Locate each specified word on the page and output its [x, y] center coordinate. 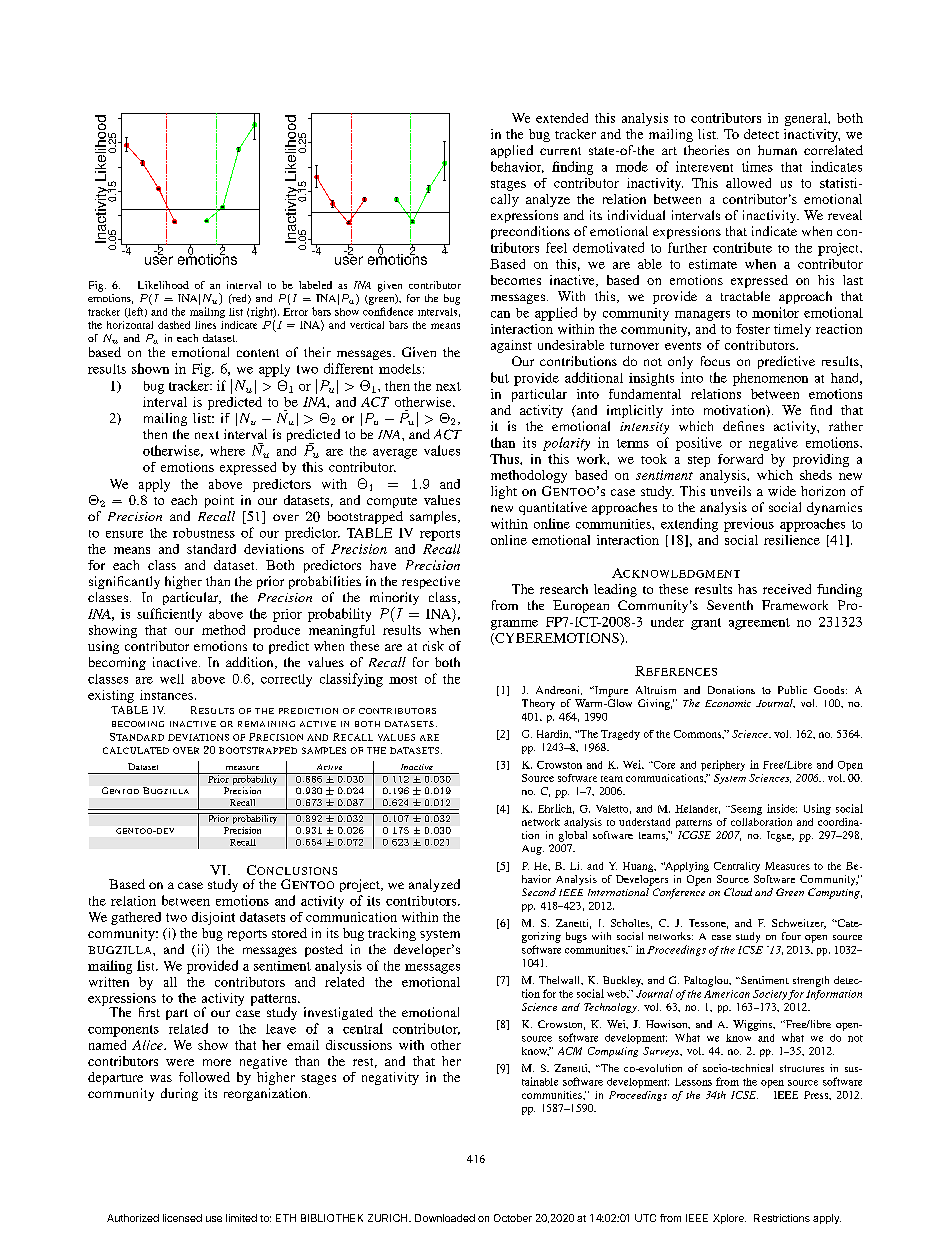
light [504, 492]
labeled [315, 285]
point [219, 501]
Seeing [745, 810]
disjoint [213, 918]
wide [782, 491]
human [777, 150]
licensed [182, 1218]
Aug [533, 850]
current [560, 151]
